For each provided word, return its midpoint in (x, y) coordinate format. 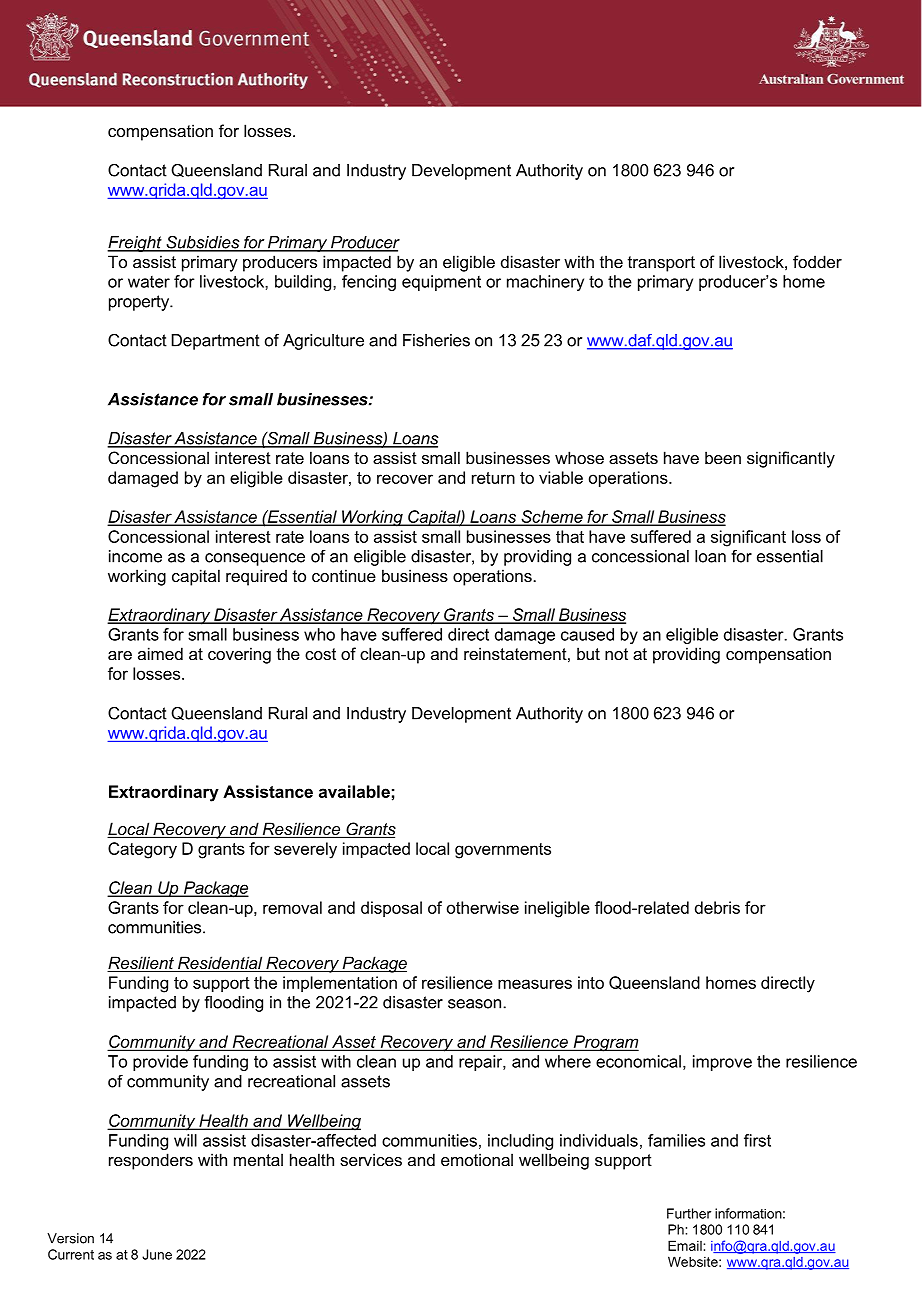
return (493, 478)
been (723, 457)
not (616, 654)
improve (722, 1063)
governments (503, 851)
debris (717, 907)
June (157, 1254)
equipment (441, 283)
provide (160, 1063)
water (149, 282)
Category (142, 850)
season (476, 1004)
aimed (160, 653)
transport (661, 264)
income (135, 556)
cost (320, 654)
